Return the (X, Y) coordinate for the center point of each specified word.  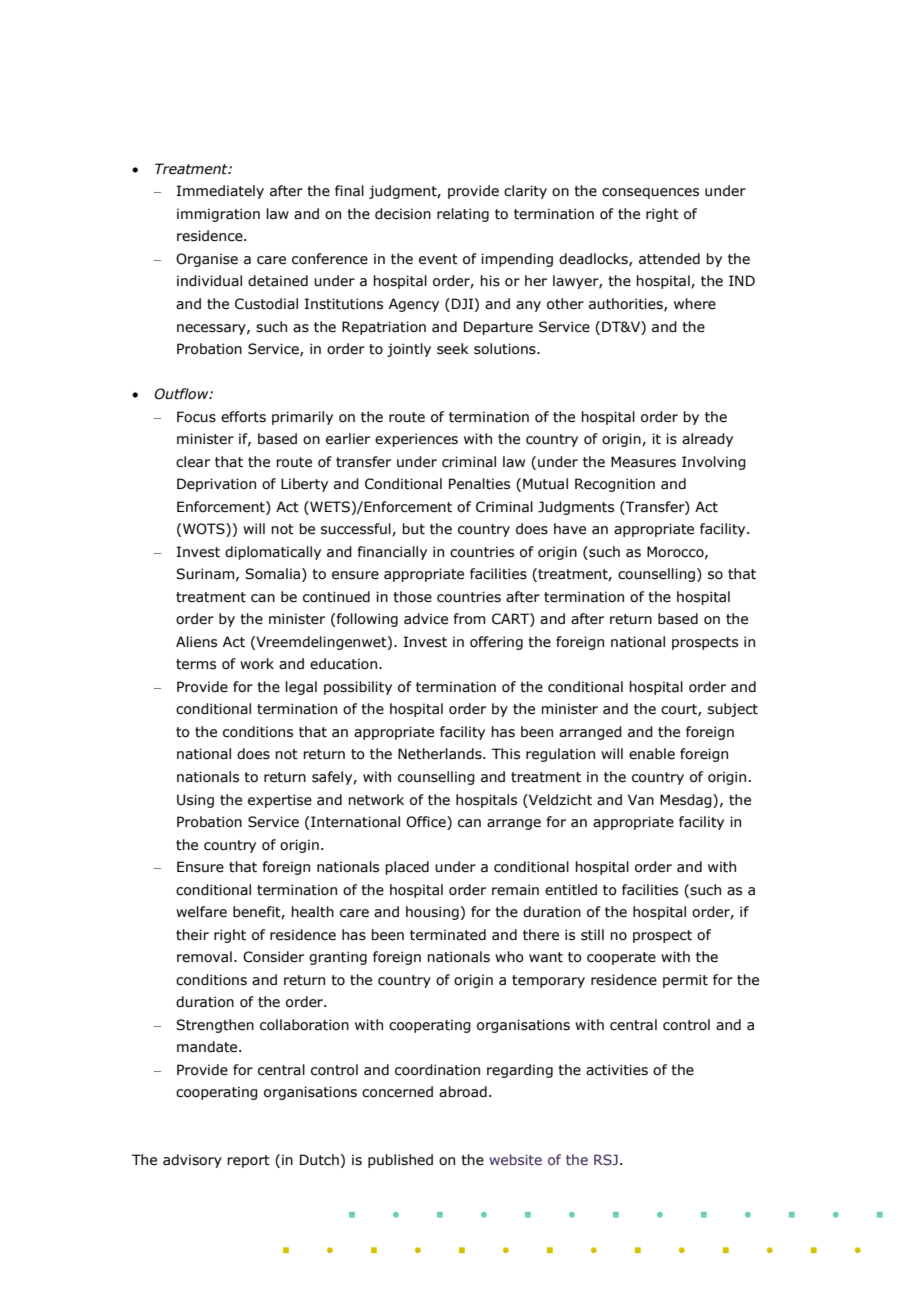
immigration (218, 215)
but (413, 529)
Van (641, 800)
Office (427, 823)
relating (463, 215)
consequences (650, 193)
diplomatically (273, 553)
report (248, 1161)
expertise (280, 801)
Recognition (615, 485)
